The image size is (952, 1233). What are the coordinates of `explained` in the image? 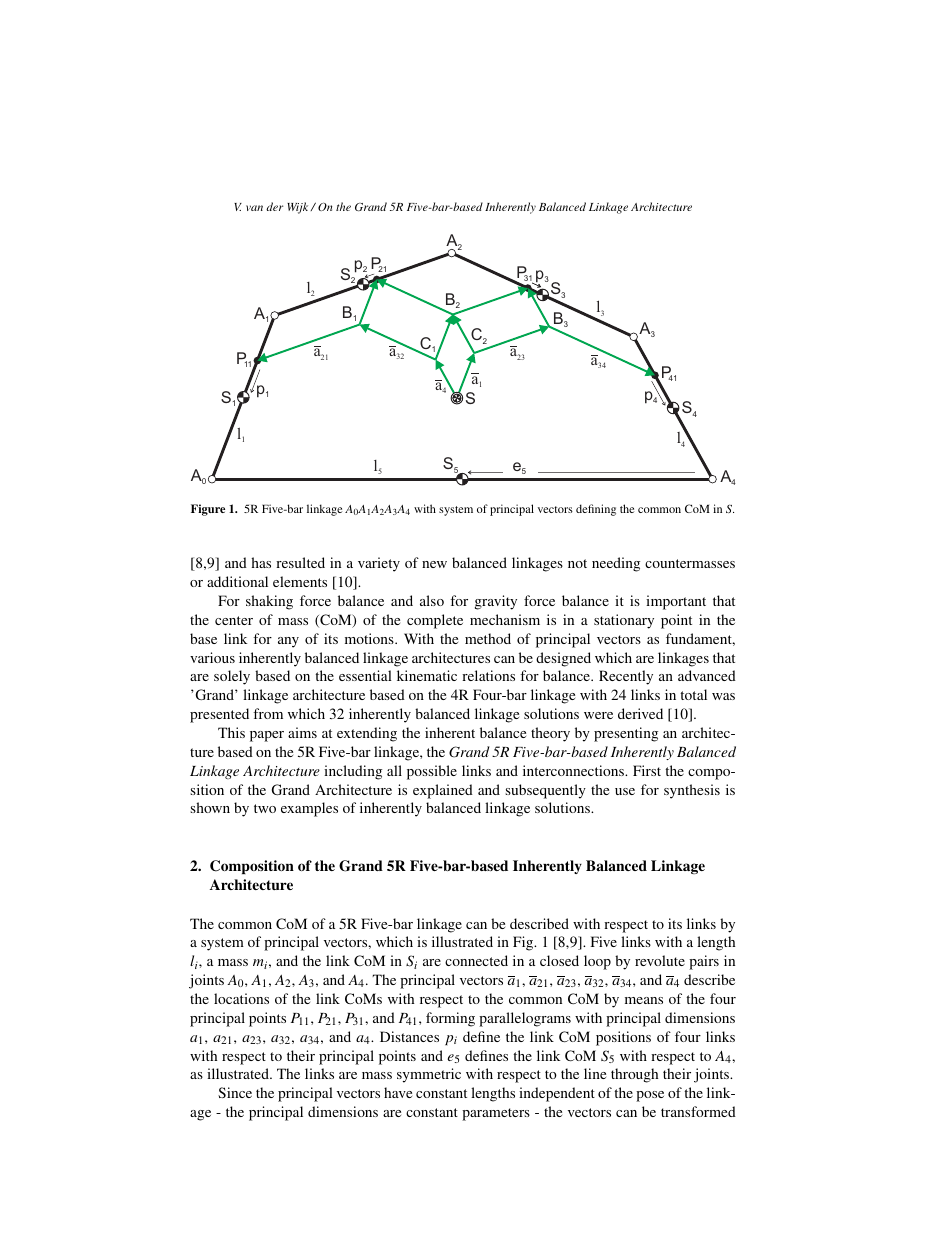 It's located at (443, 791).
